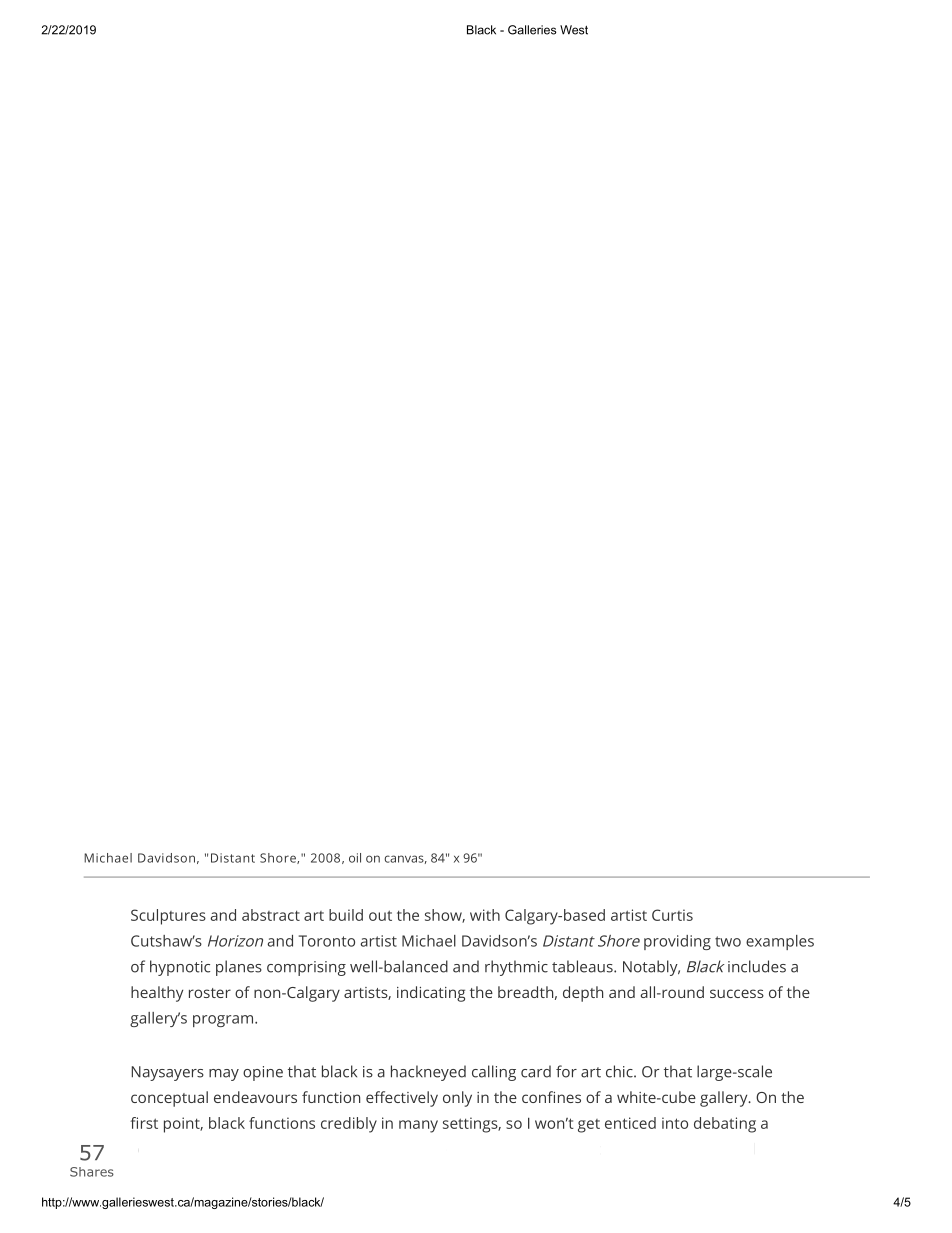 The width and height of the screenshot is (952, 1233). What do you see at coordinates (355, 858) in the screenshot?
I see `oil` at bounding box center [355, 858].
